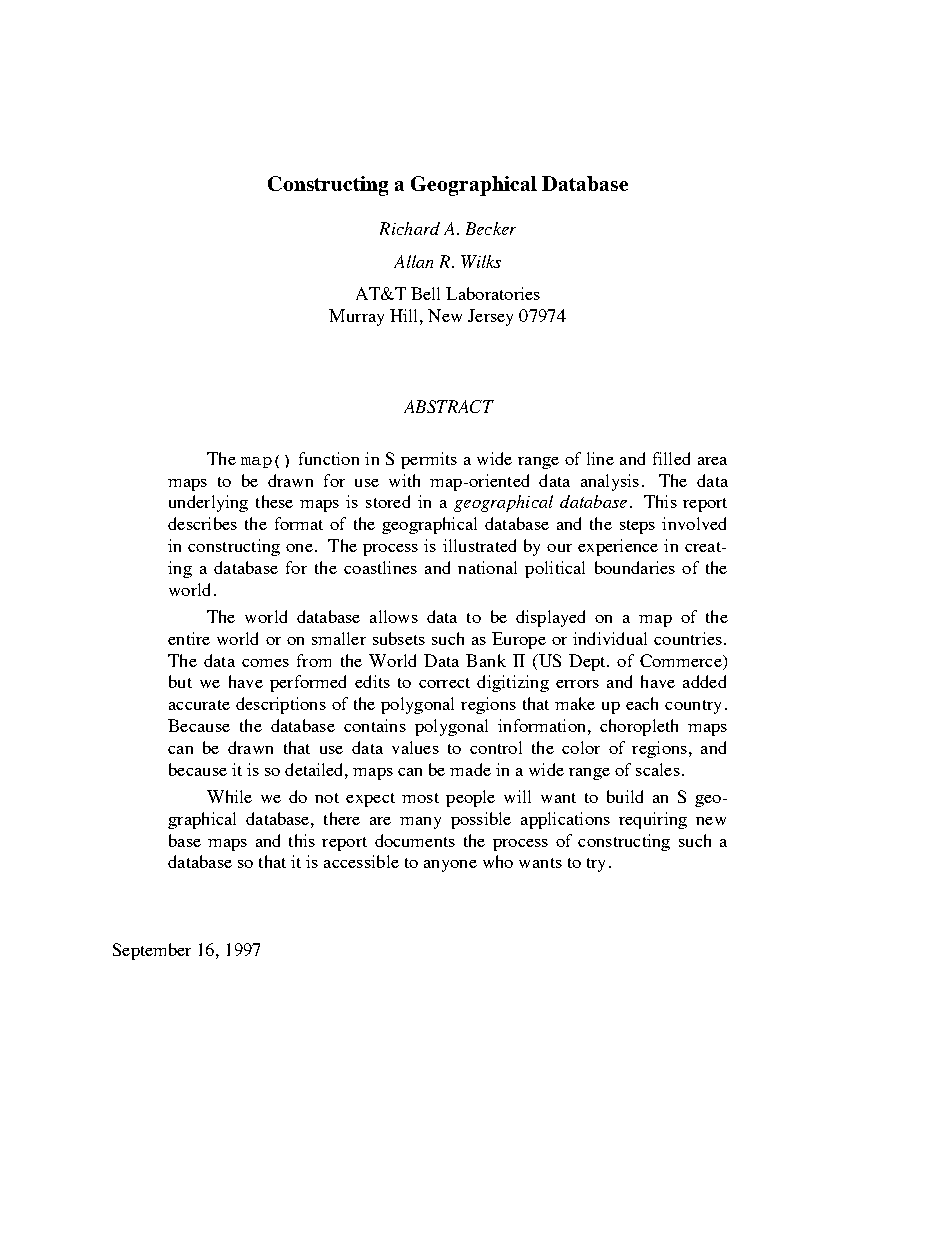  What do you see at coordinates (152, 951) in the screenshot?
I see `September` at bounding box center [152, 951].
